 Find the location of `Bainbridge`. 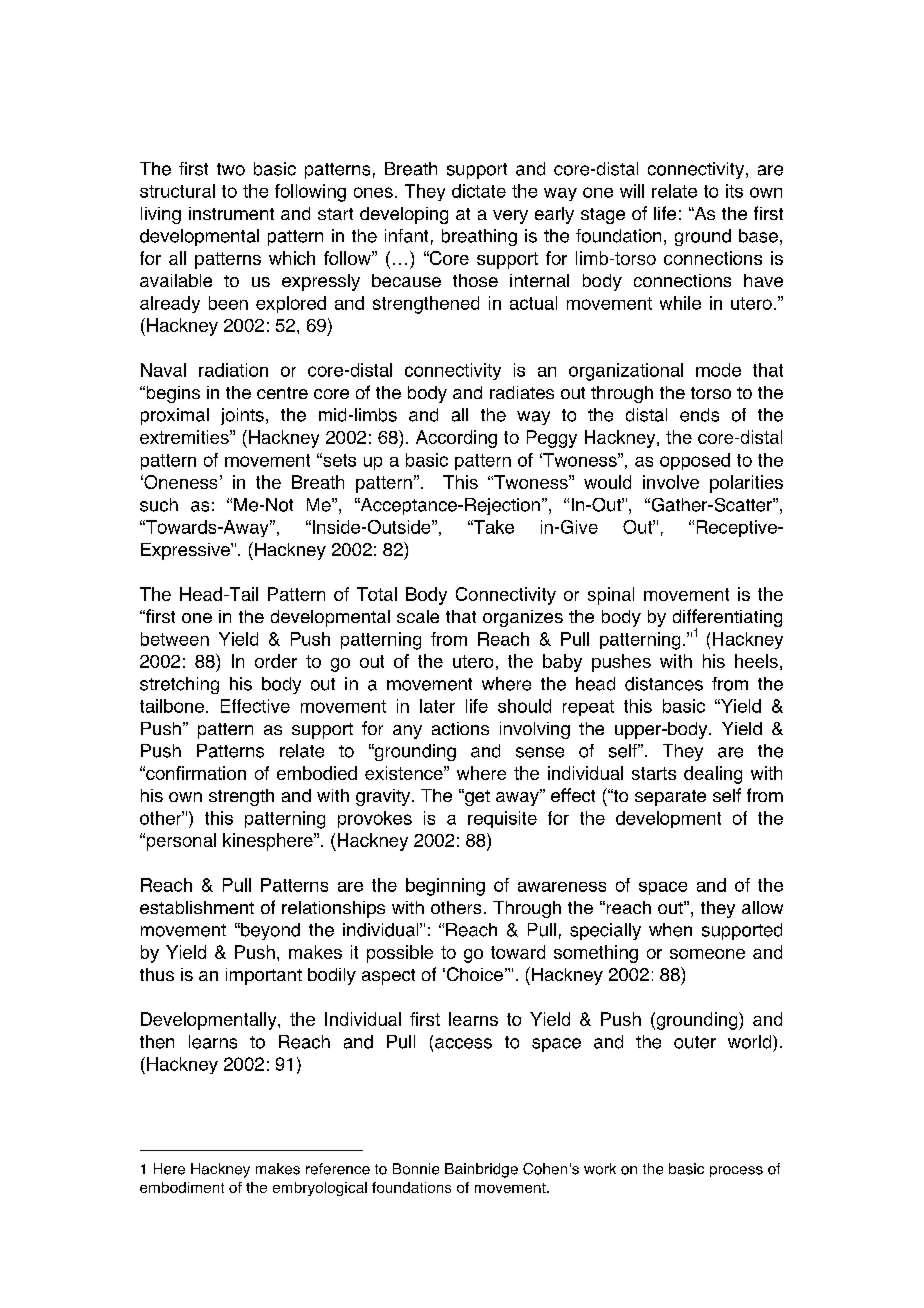

Bainbridge is located at coordinates (481, 1170).
